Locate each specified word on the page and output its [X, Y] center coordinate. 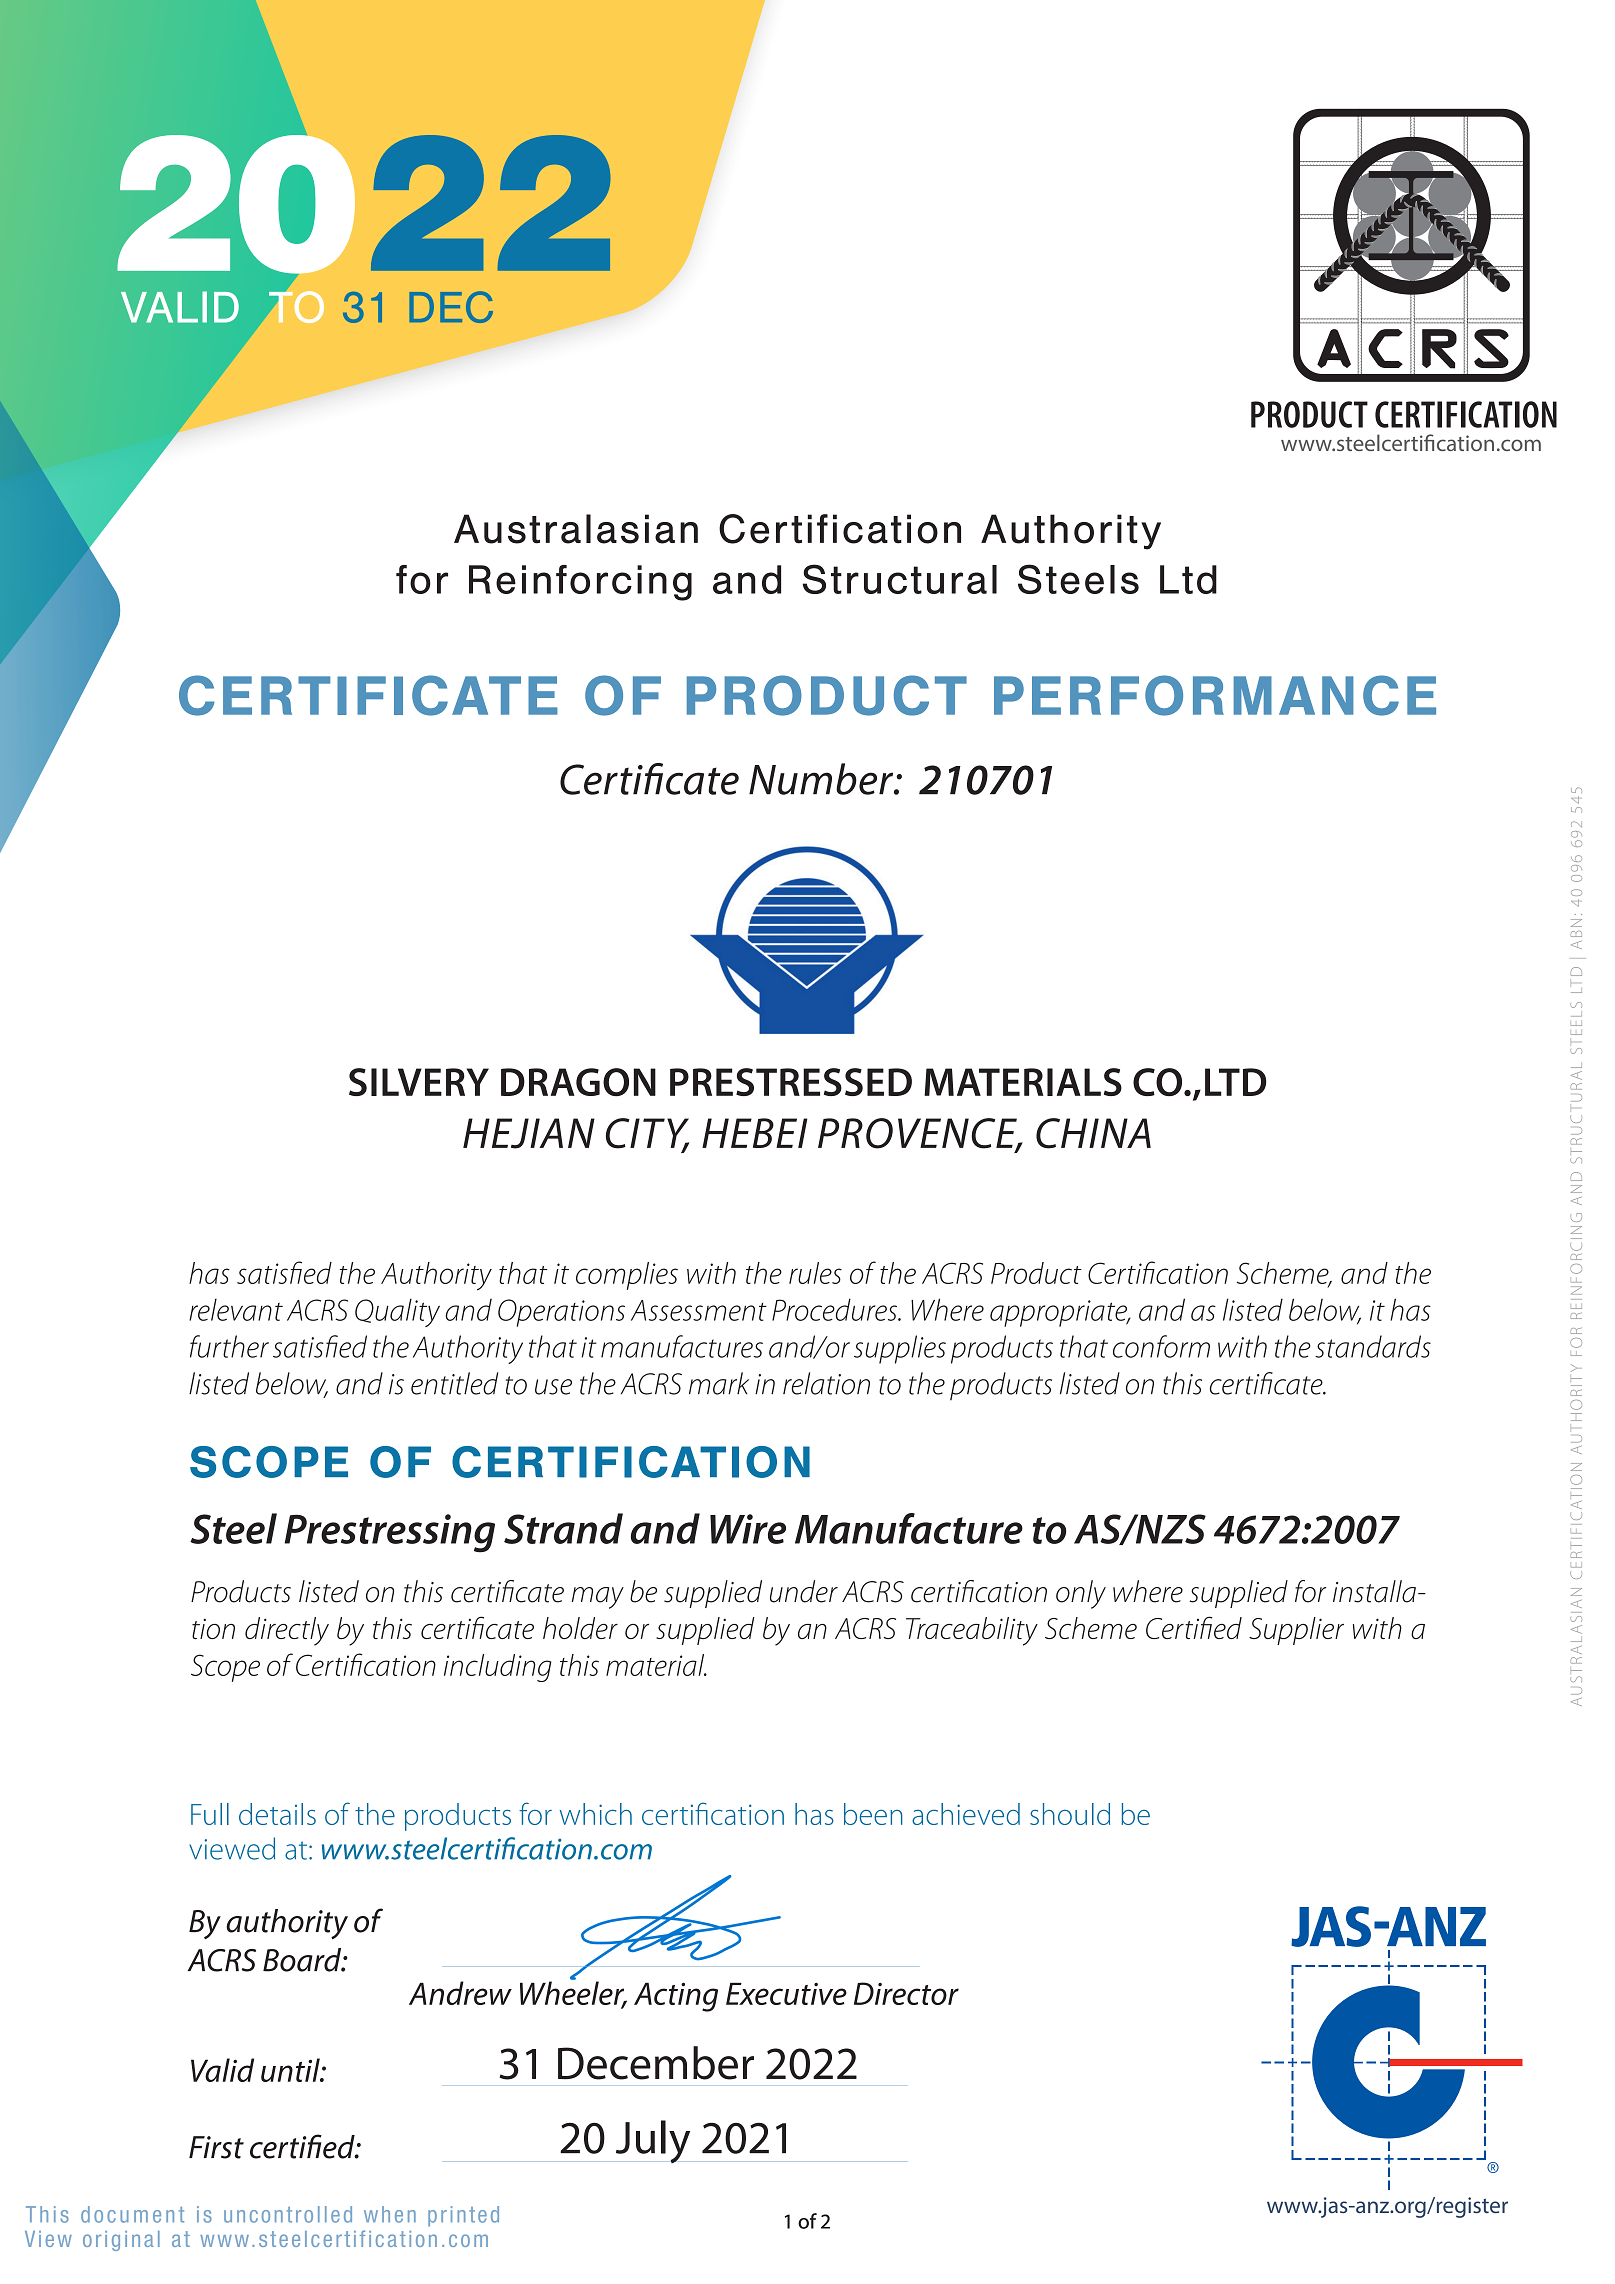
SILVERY [419, 1082]
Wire [748, 1529]
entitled [454, 1383]
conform [1161, 1346]
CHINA [1093, 1133]
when [390, 2214]
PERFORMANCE [1215, 695]
